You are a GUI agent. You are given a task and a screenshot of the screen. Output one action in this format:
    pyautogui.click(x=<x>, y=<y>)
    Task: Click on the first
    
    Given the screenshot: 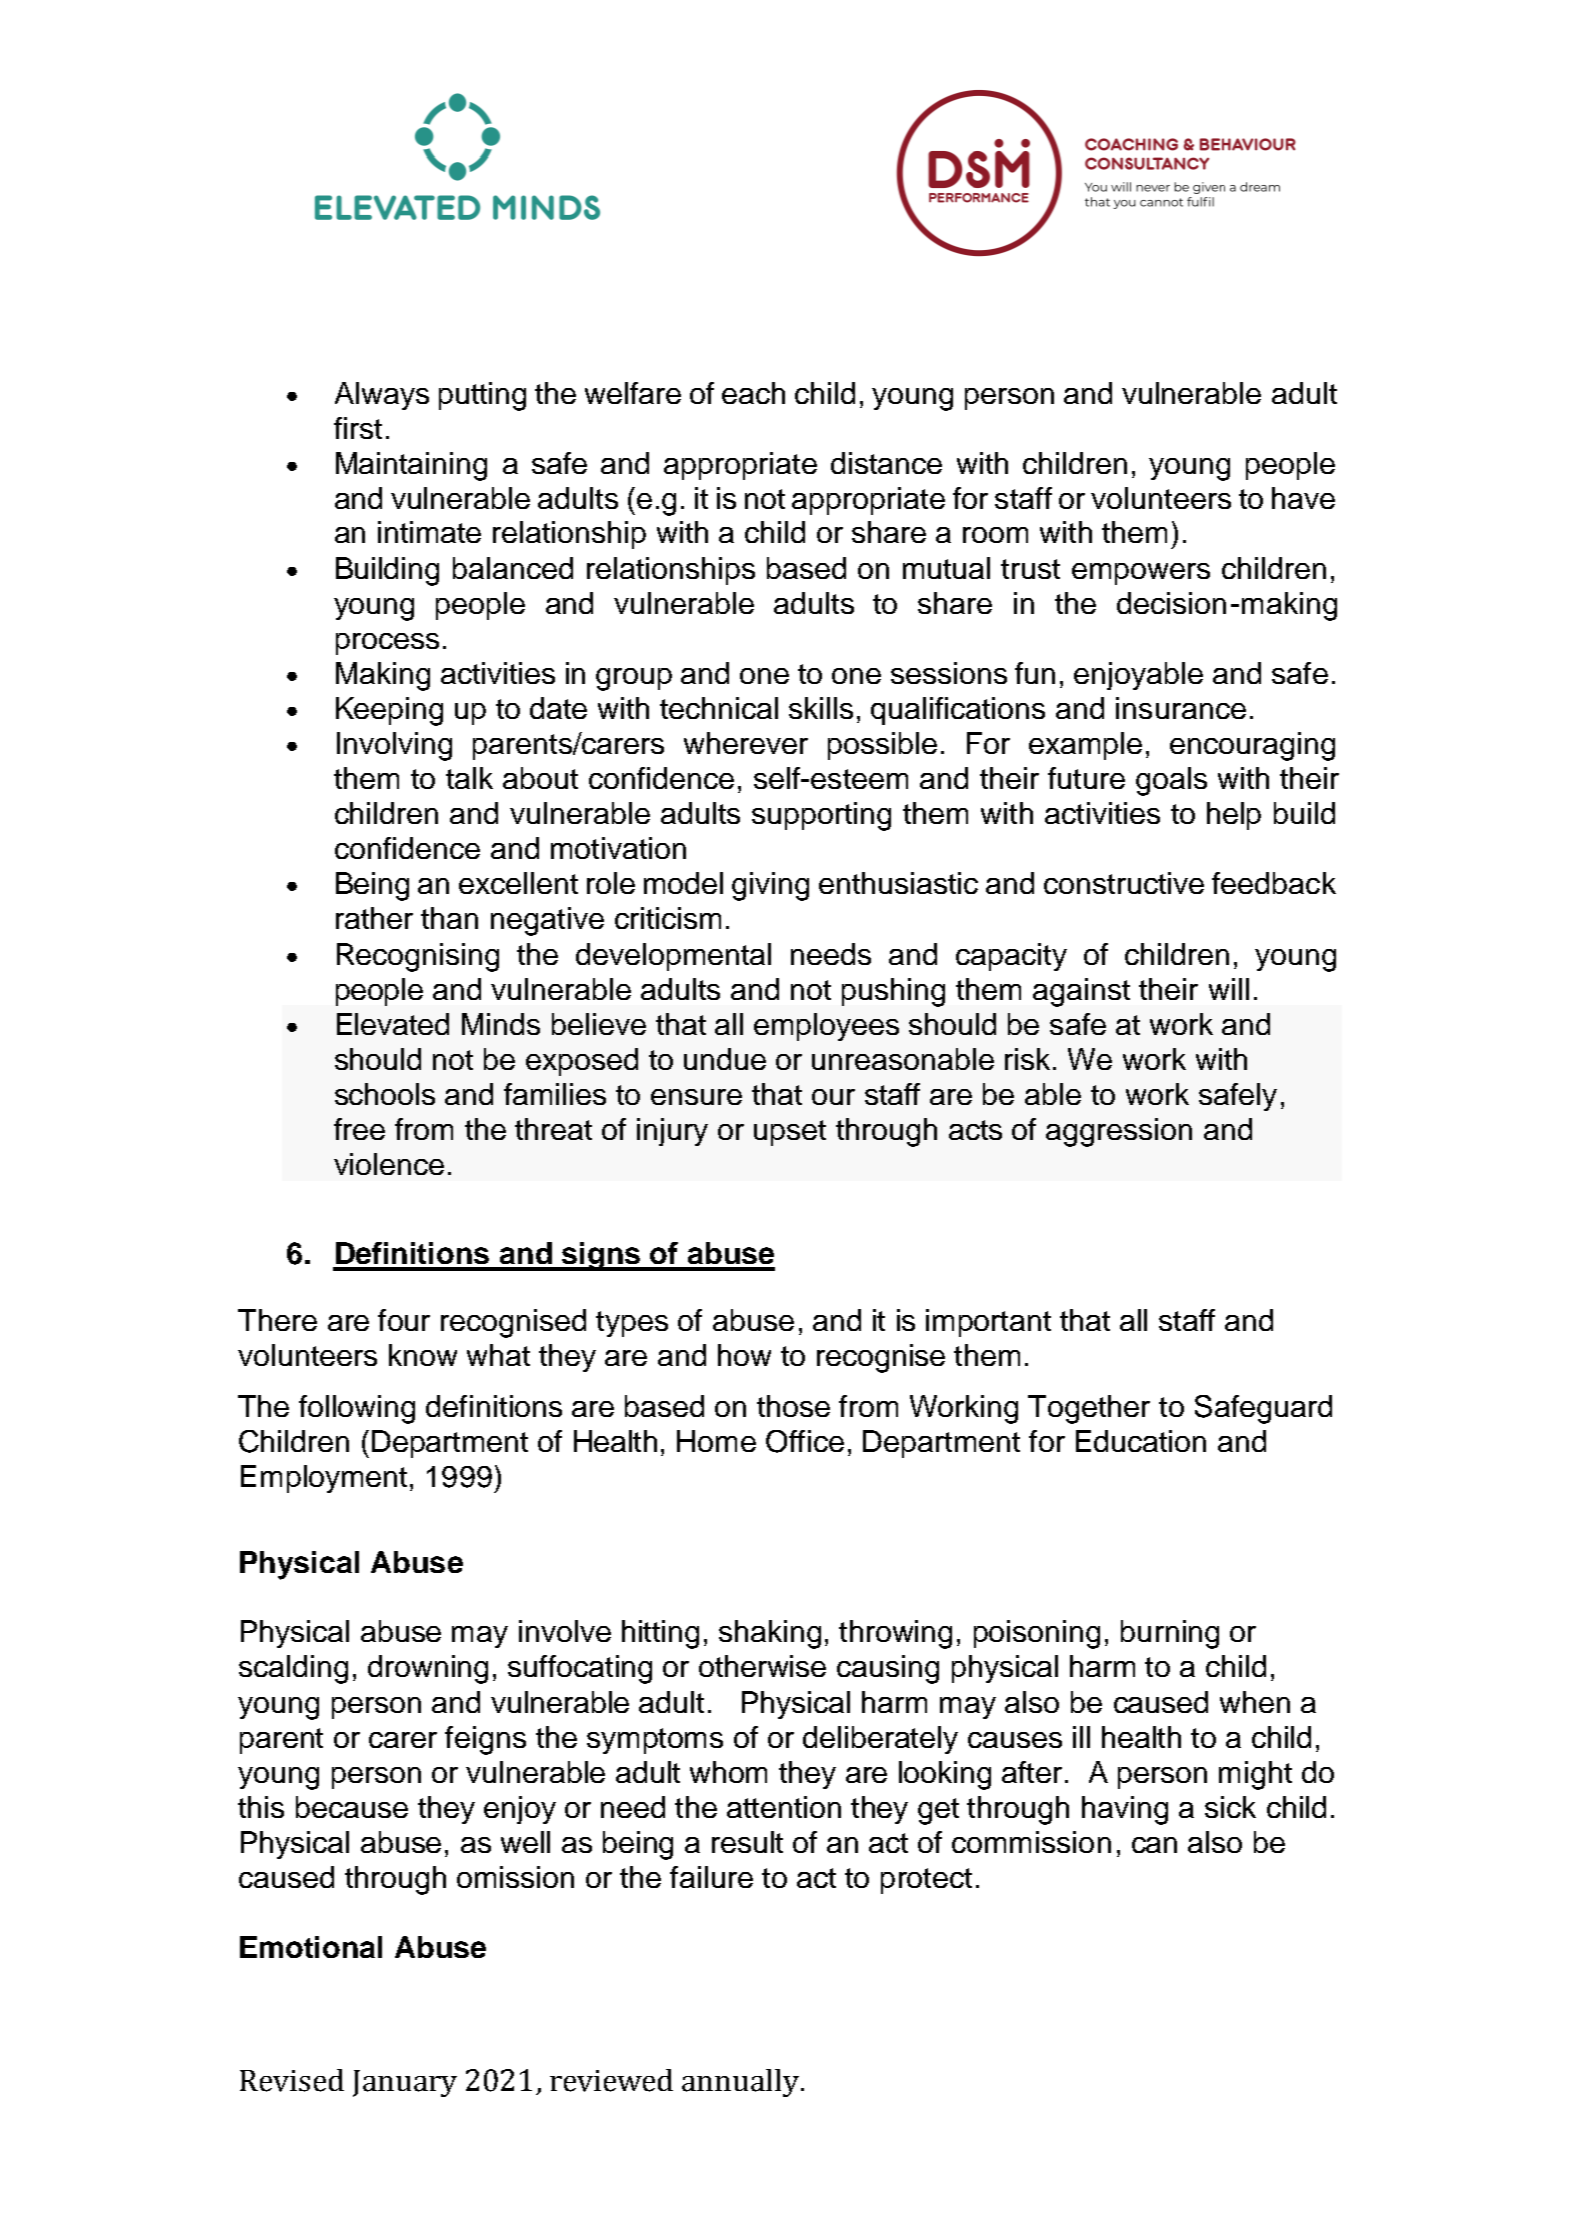 What is the action you would take?
    pyautogui.click(x=358, y=428)
